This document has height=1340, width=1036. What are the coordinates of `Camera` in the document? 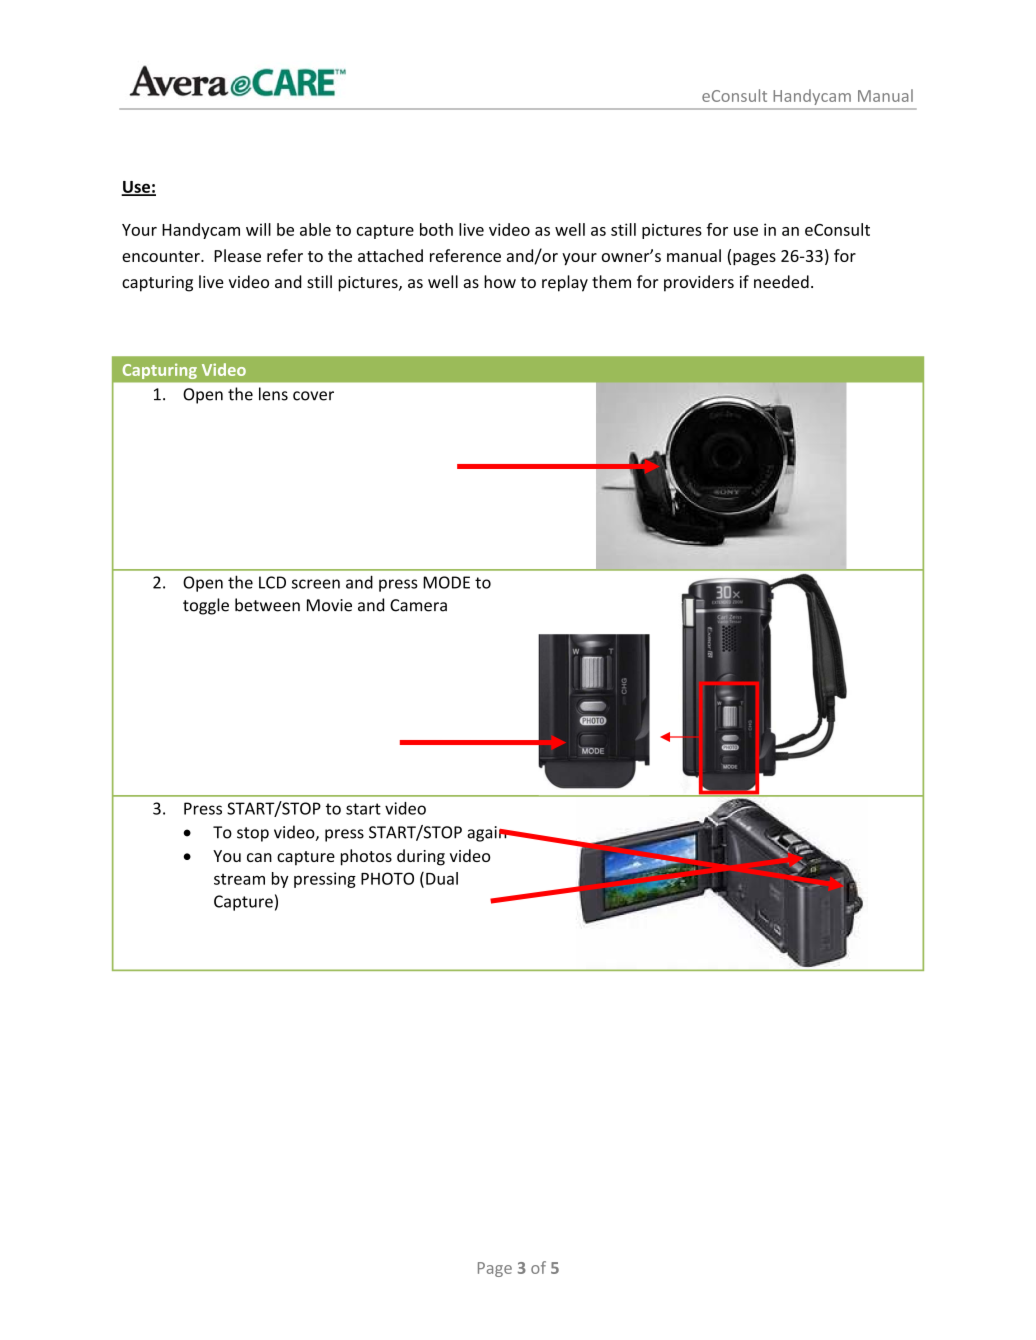 It's located at (418, 605).
